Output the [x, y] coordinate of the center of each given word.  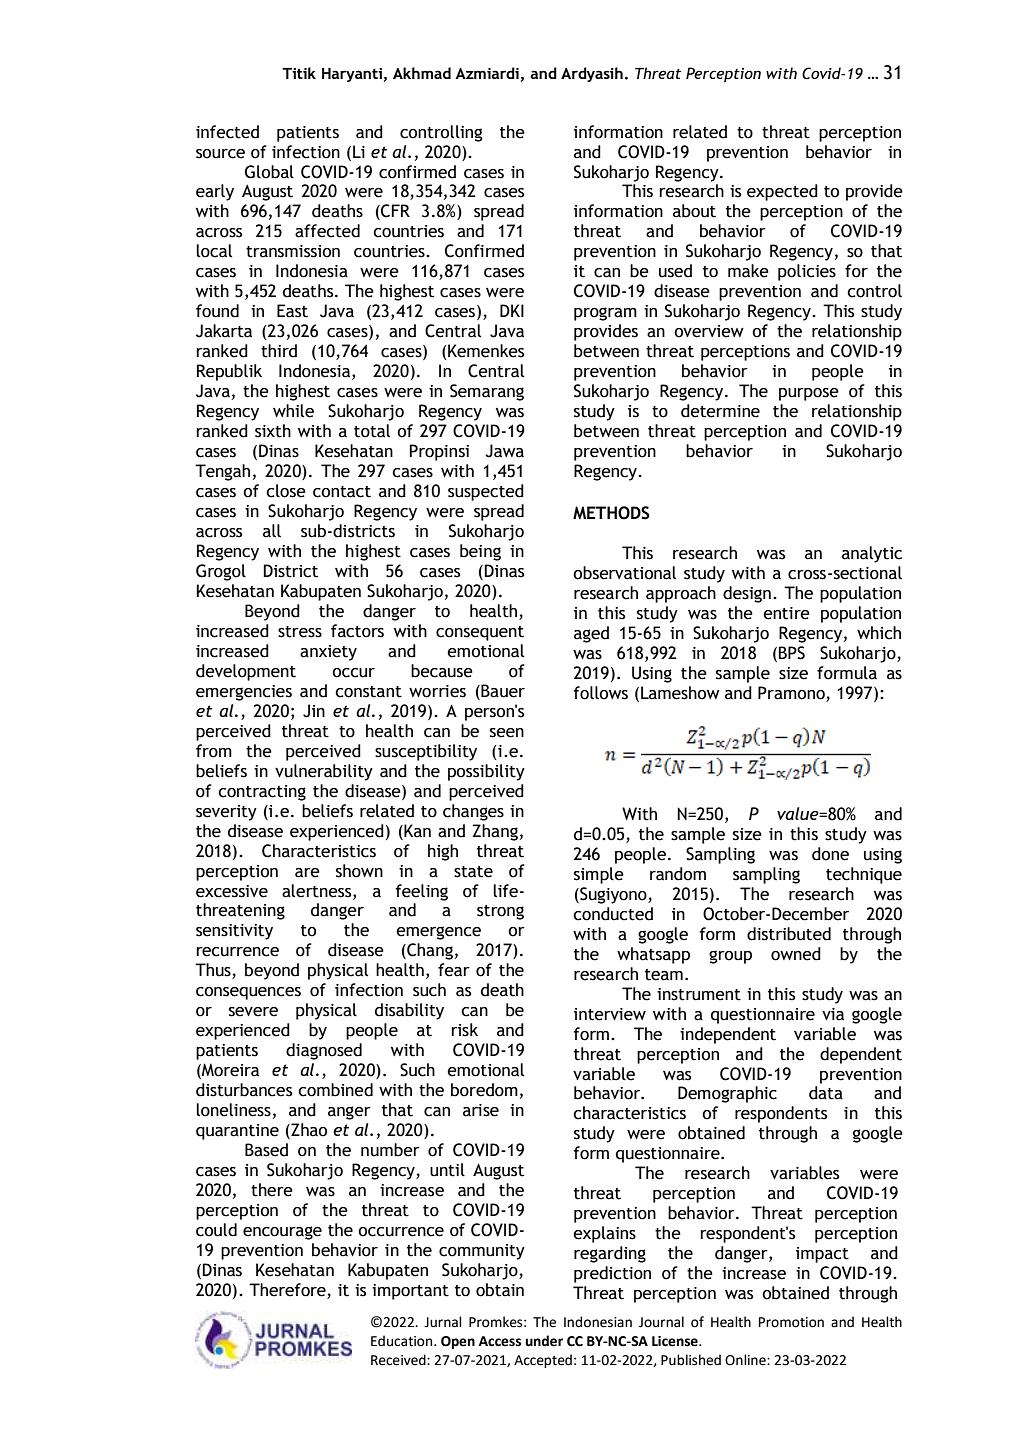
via [833, 1014]
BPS [791, 653]
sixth [273, 431]
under [544, 1341]
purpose [809, 394]
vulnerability [324, 772]
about [694, 211]
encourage [282, 1233]
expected [782, 192]
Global [269, 172]
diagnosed [324, 1051]
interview [610, 1014]
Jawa [505, 451]
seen [507, 733]
